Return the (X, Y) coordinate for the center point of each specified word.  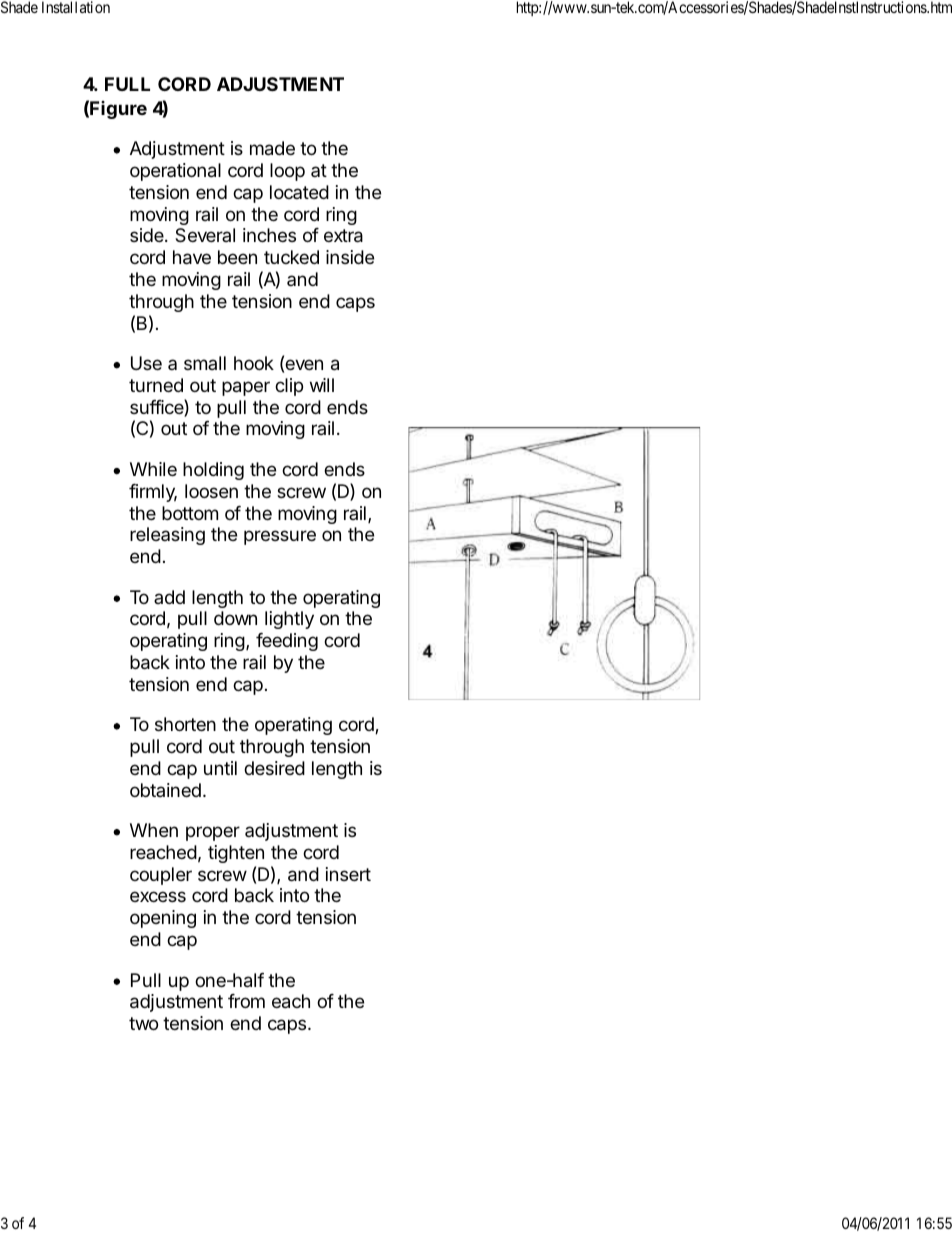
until (220, 768)
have (192, 257)
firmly (153, 493)
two (143, 1023)
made (272, 148)
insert (348, 874)
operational (175, 172)
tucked (291, 257)
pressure (280, 537)
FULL (127, 84)
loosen (211, 491)
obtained (165, 790)
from (246, 1001)
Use (146, 363)
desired (274, 768)
